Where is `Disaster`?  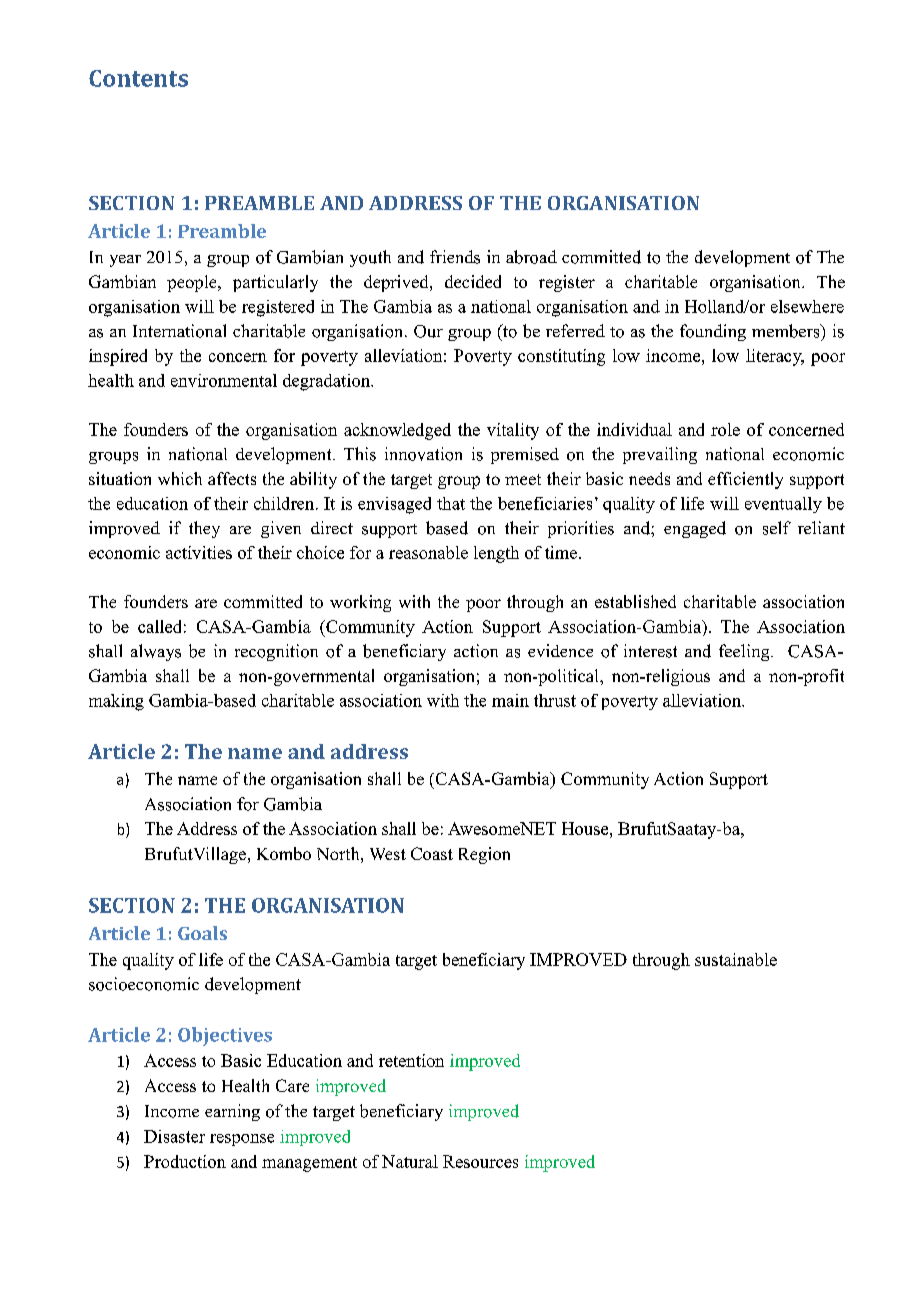
Disaster is located at coordinates (174, 1136).
